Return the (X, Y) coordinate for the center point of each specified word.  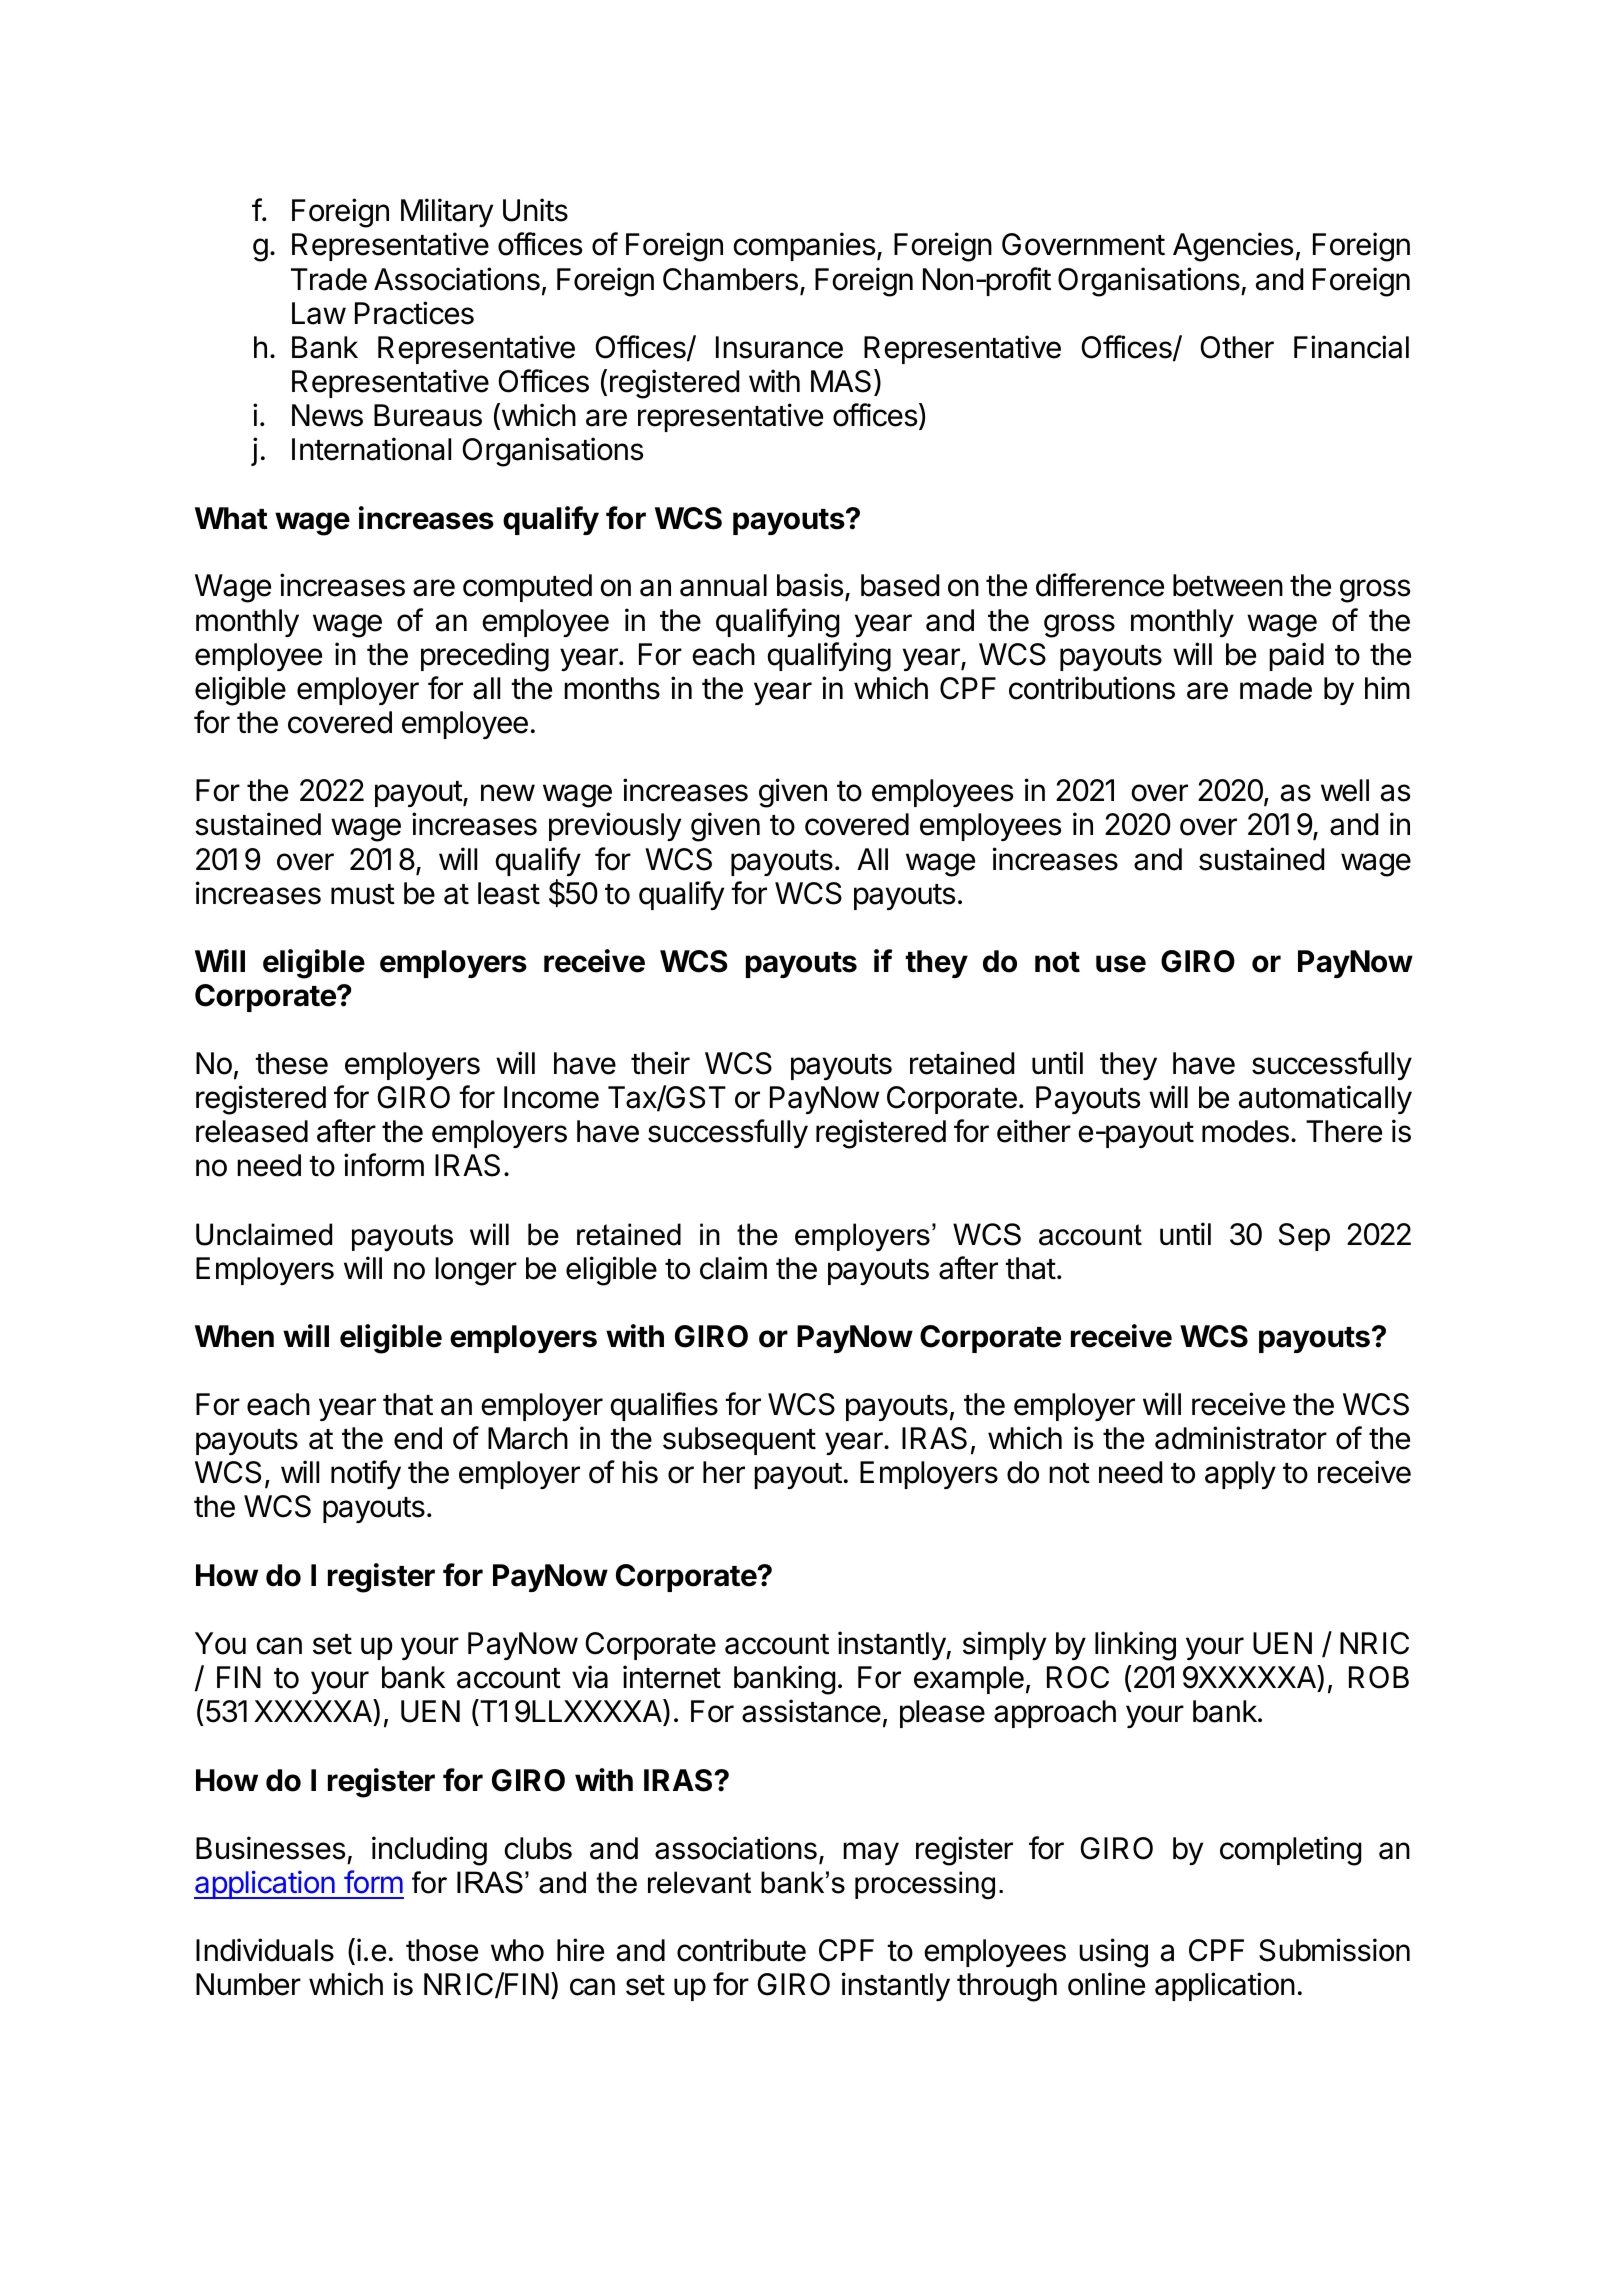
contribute (741, 1950)
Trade (329, 279)
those (442, 1950)
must (363, 894)
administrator (1241, 1438)
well (1345, 790)
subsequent (739, 1441)
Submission (1334, 1950)
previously (615, 826)
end (418, 1438)
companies (805, 246)
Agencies (1233, 247)
